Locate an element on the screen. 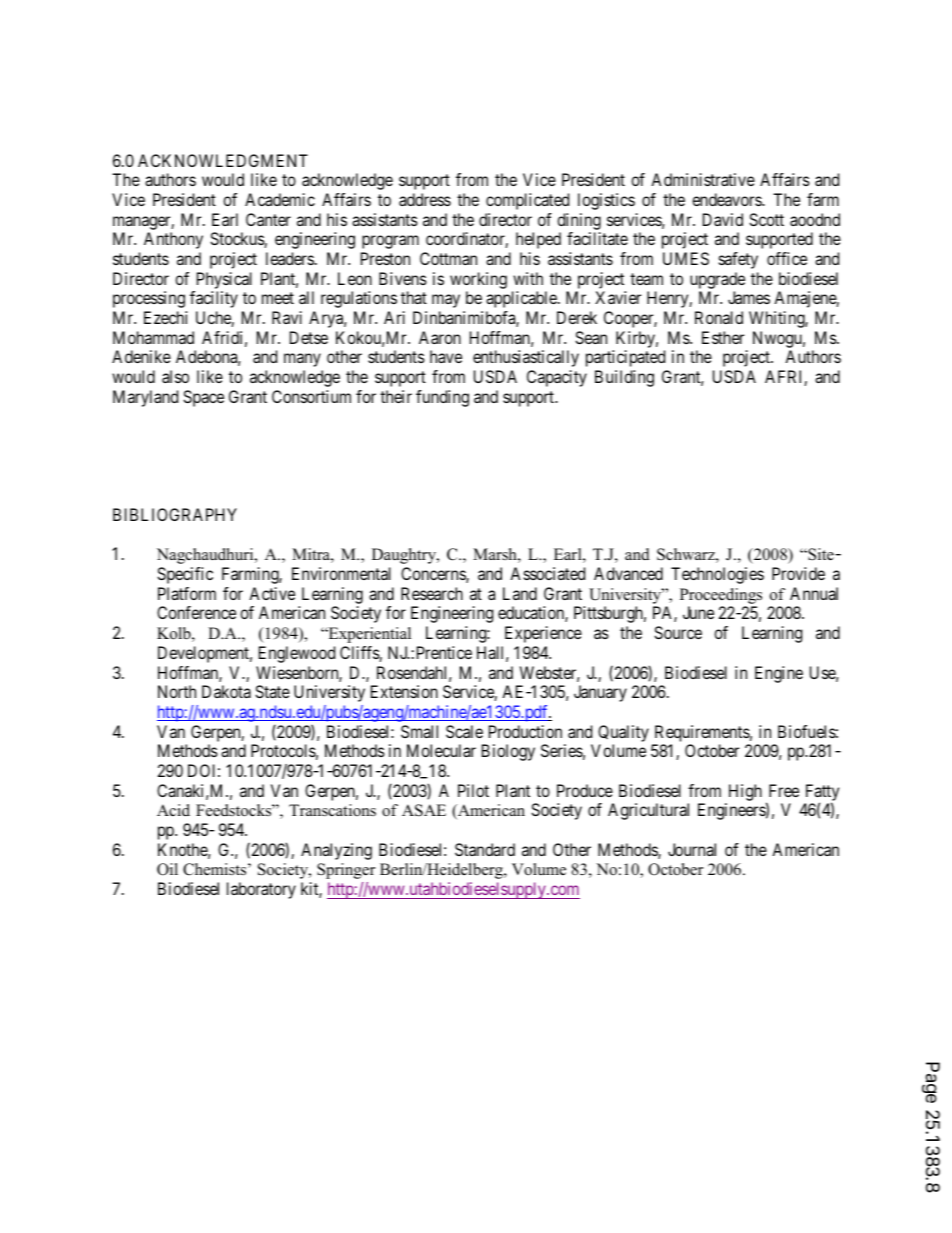  Associated is located at coordinates (547, 573).
